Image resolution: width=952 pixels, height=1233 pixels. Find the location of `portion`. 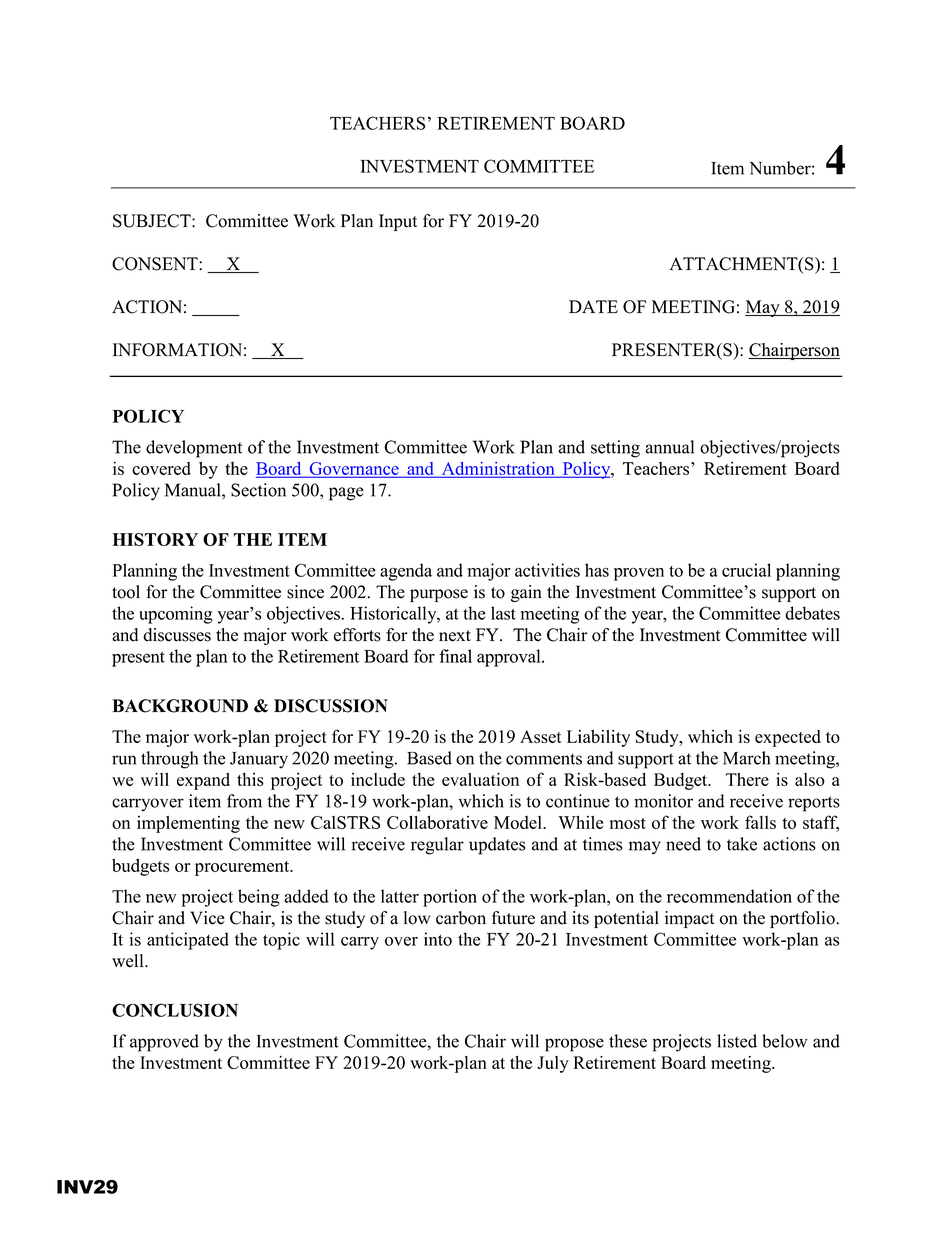

portion is located at coordinates (450, 898).
